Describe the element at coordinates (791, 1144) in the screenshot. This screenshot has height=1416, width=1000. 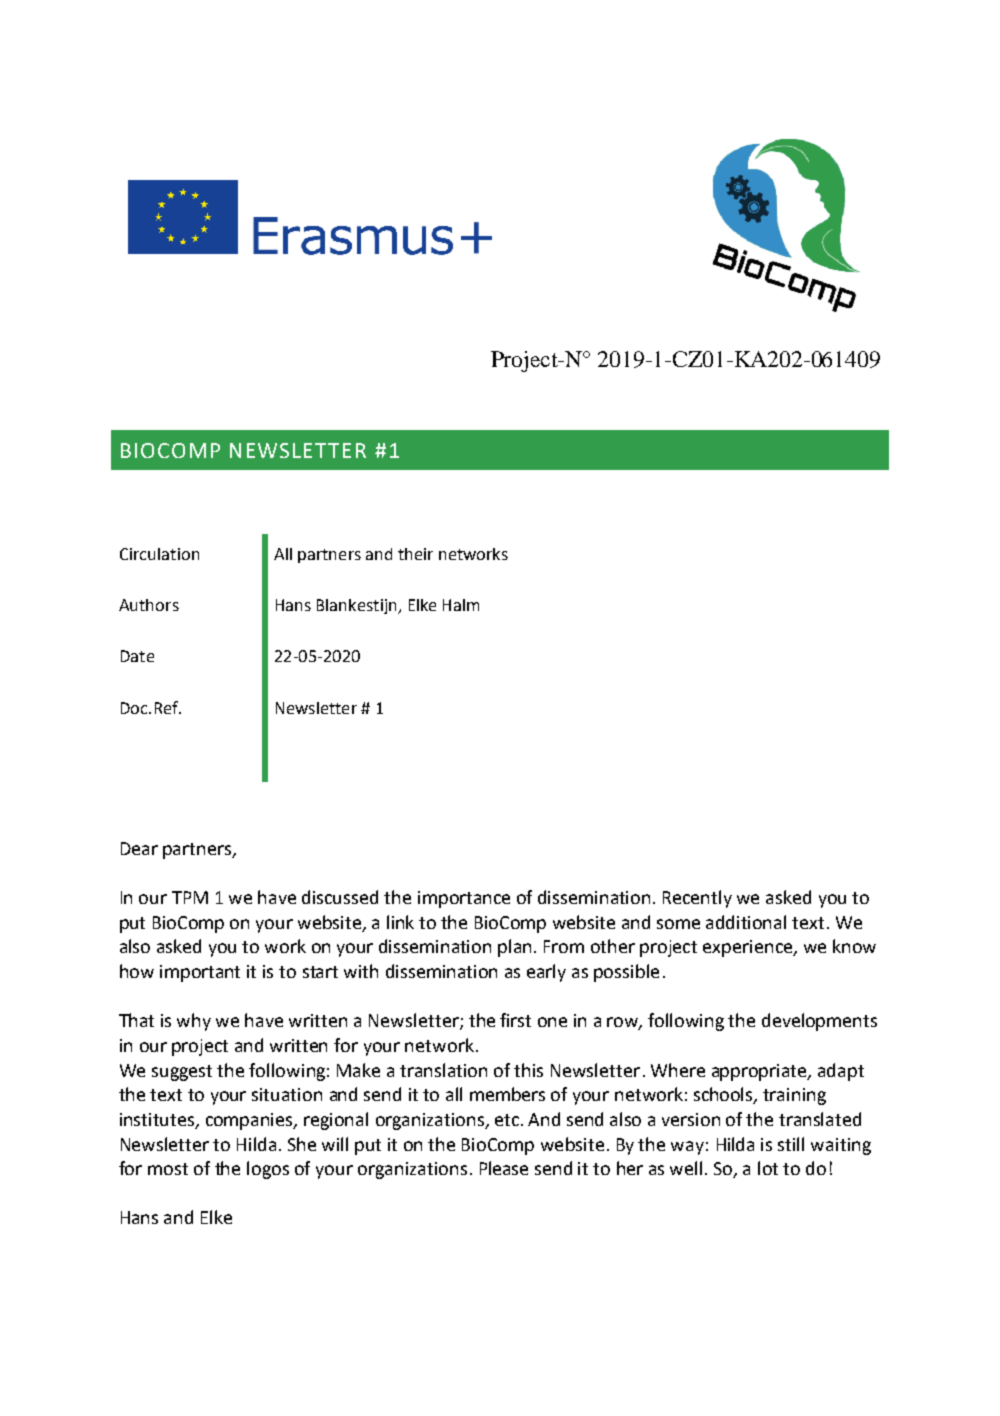
I see `still` at that location.
